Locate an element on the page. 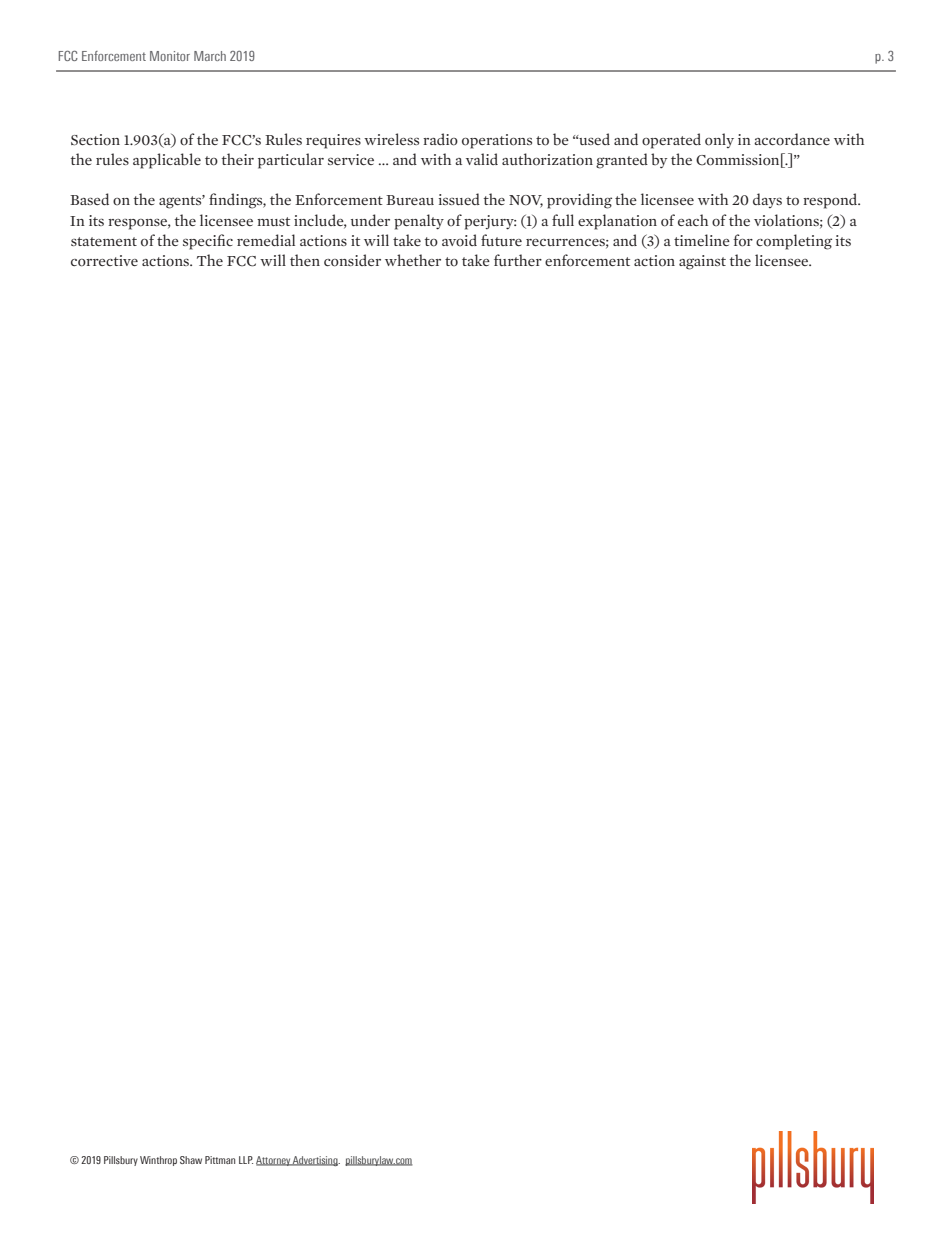 The width and height of the page is (952, 1233). radio is located at coordinates (440, 139).
